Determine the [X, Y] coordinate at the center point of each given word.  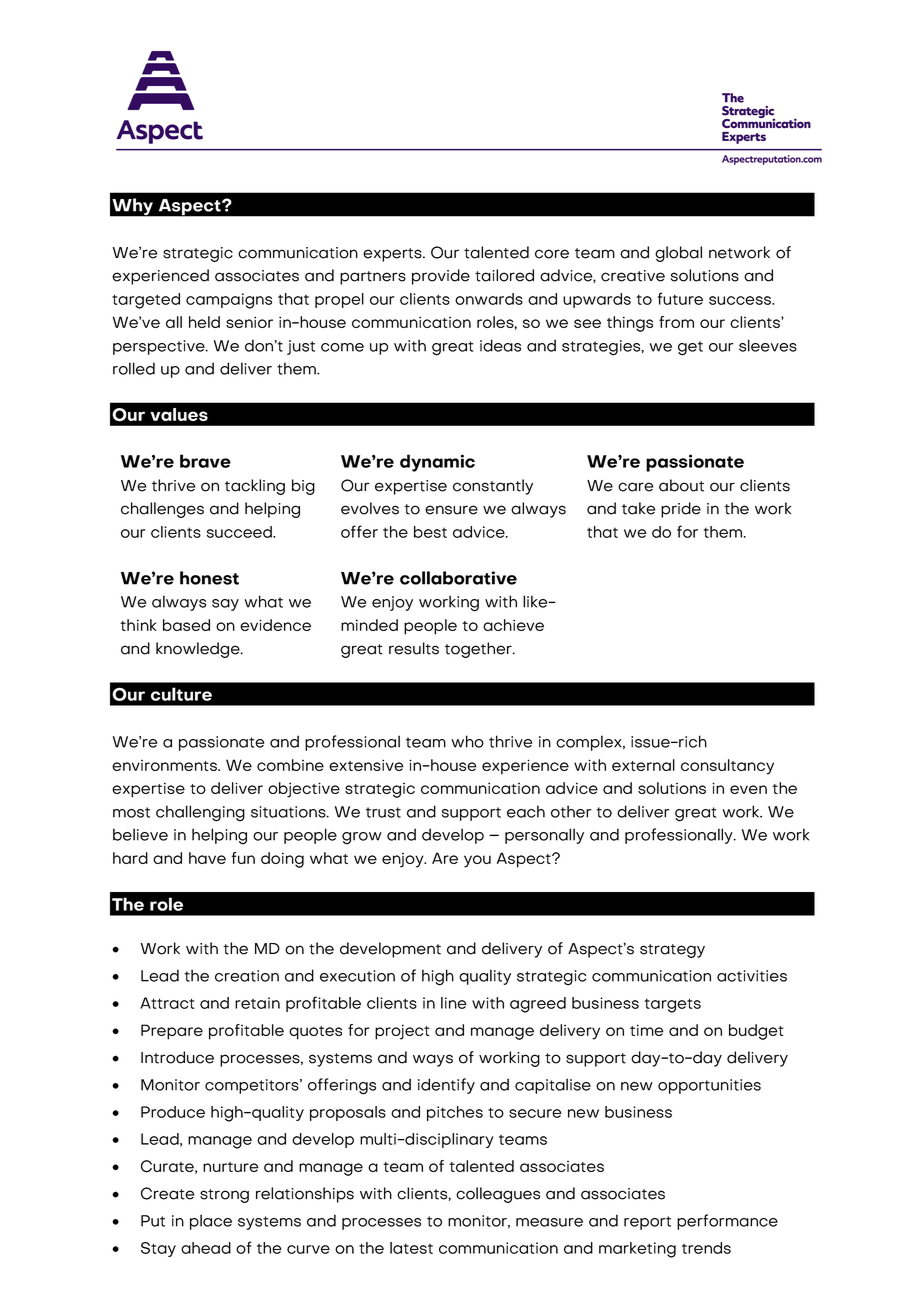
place [211, 1222]
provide [441, 277]
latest [411, 1248]
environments [165, 765]
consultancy [727, 767]
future [680, 298]
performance [727, 1222]
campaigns [229, 301]
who [467, 741]
